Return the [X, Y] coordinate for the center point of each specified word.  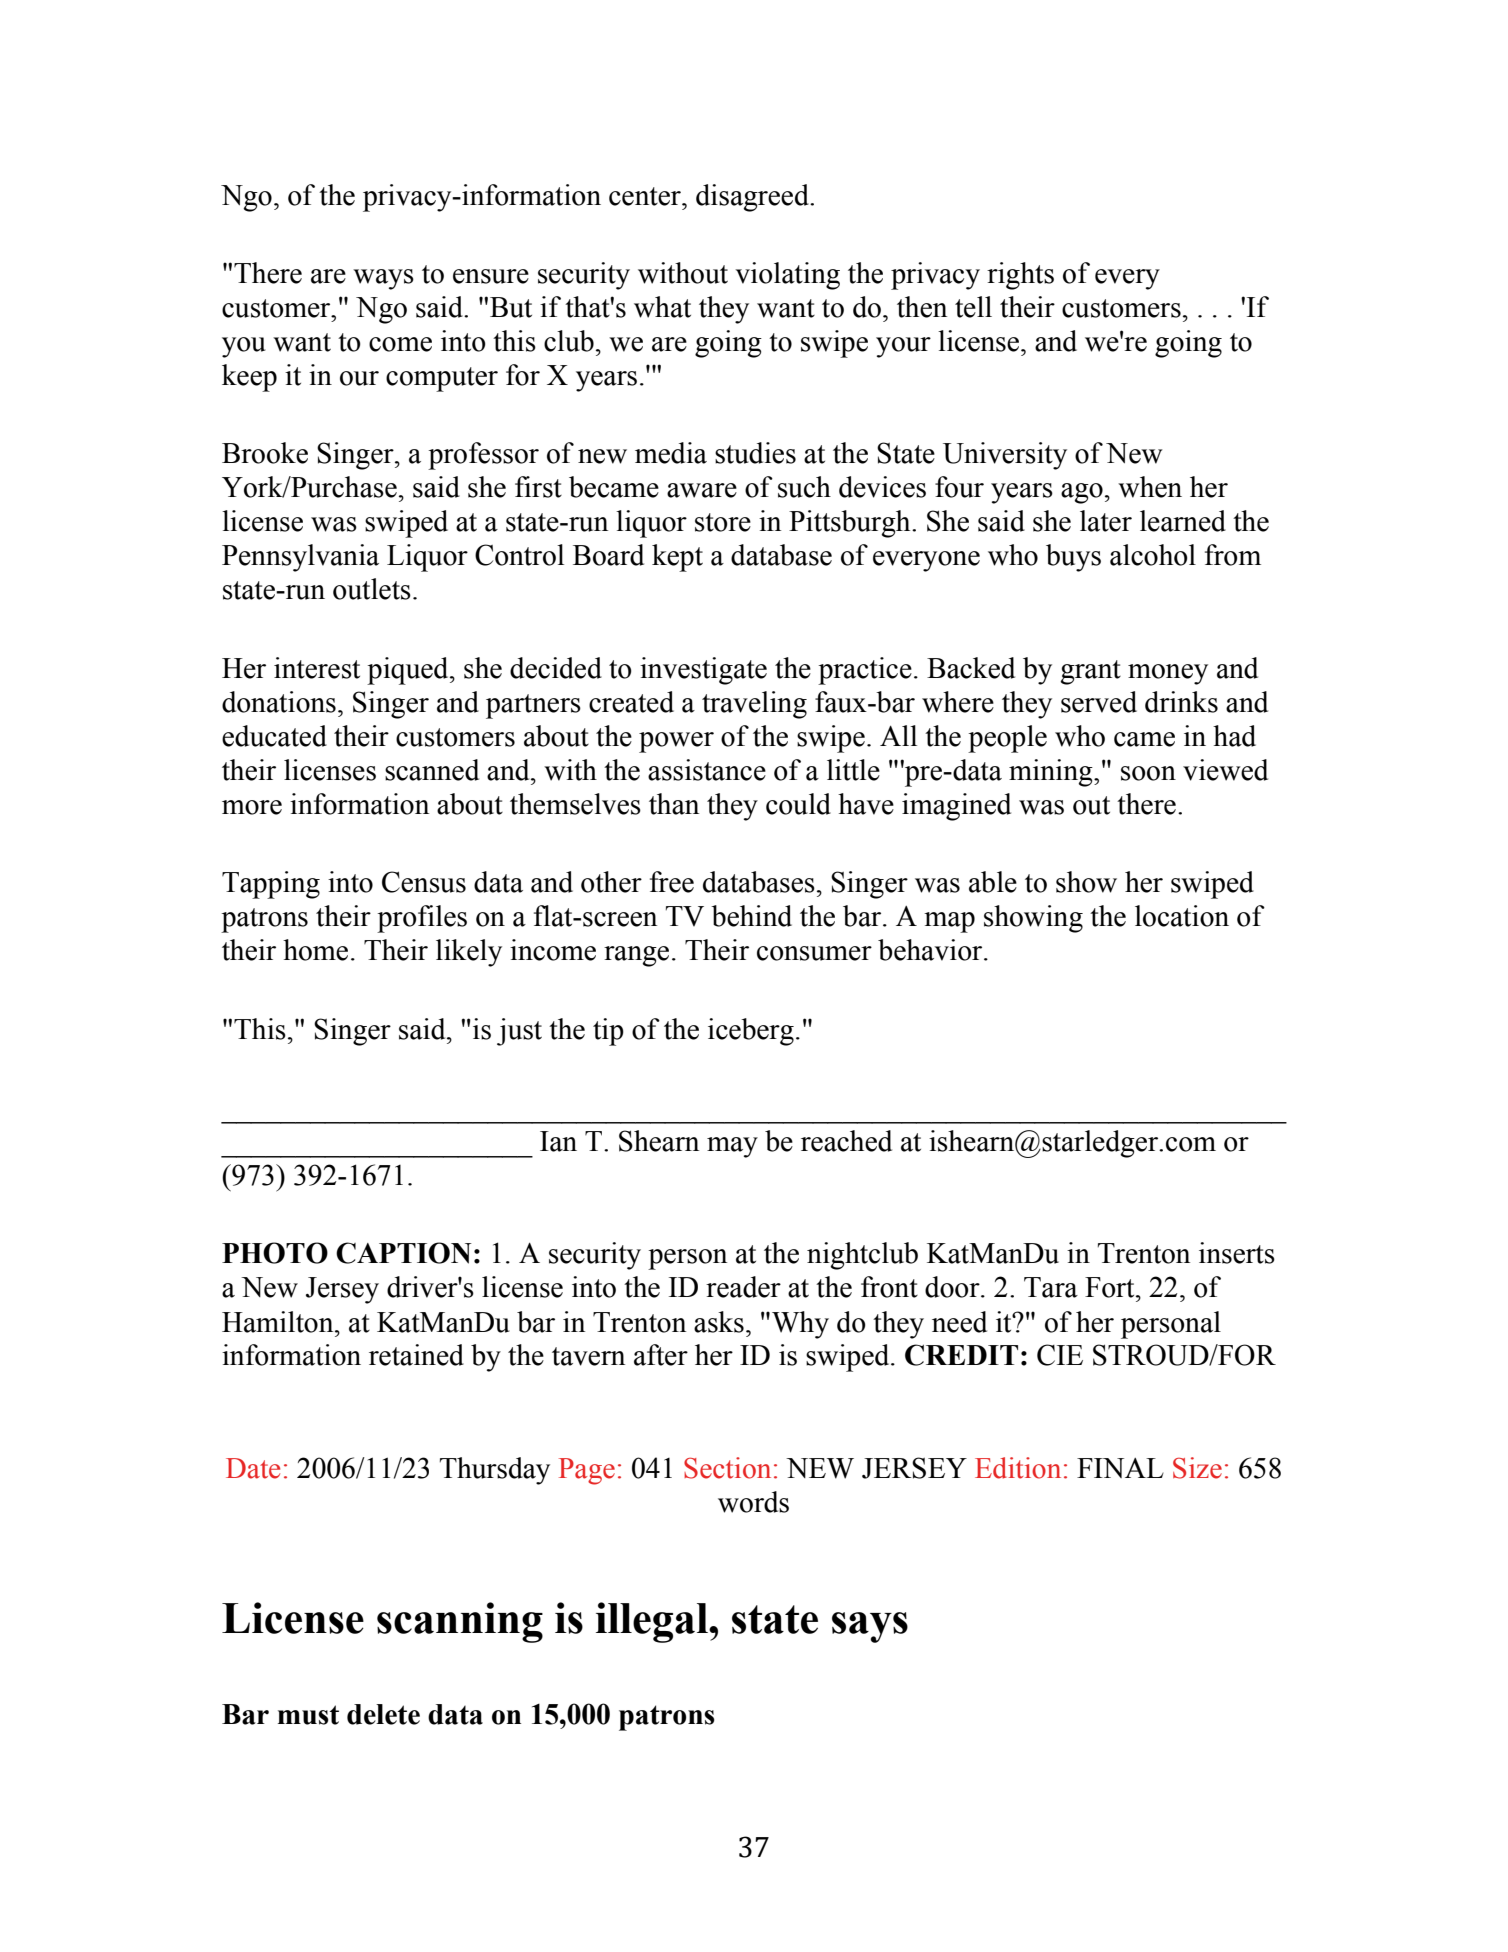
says [870, 1627]
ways [383, 279]
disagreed [753, 198]
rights [1020, 276]
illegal [653, 1622]
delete [383, 1714]
